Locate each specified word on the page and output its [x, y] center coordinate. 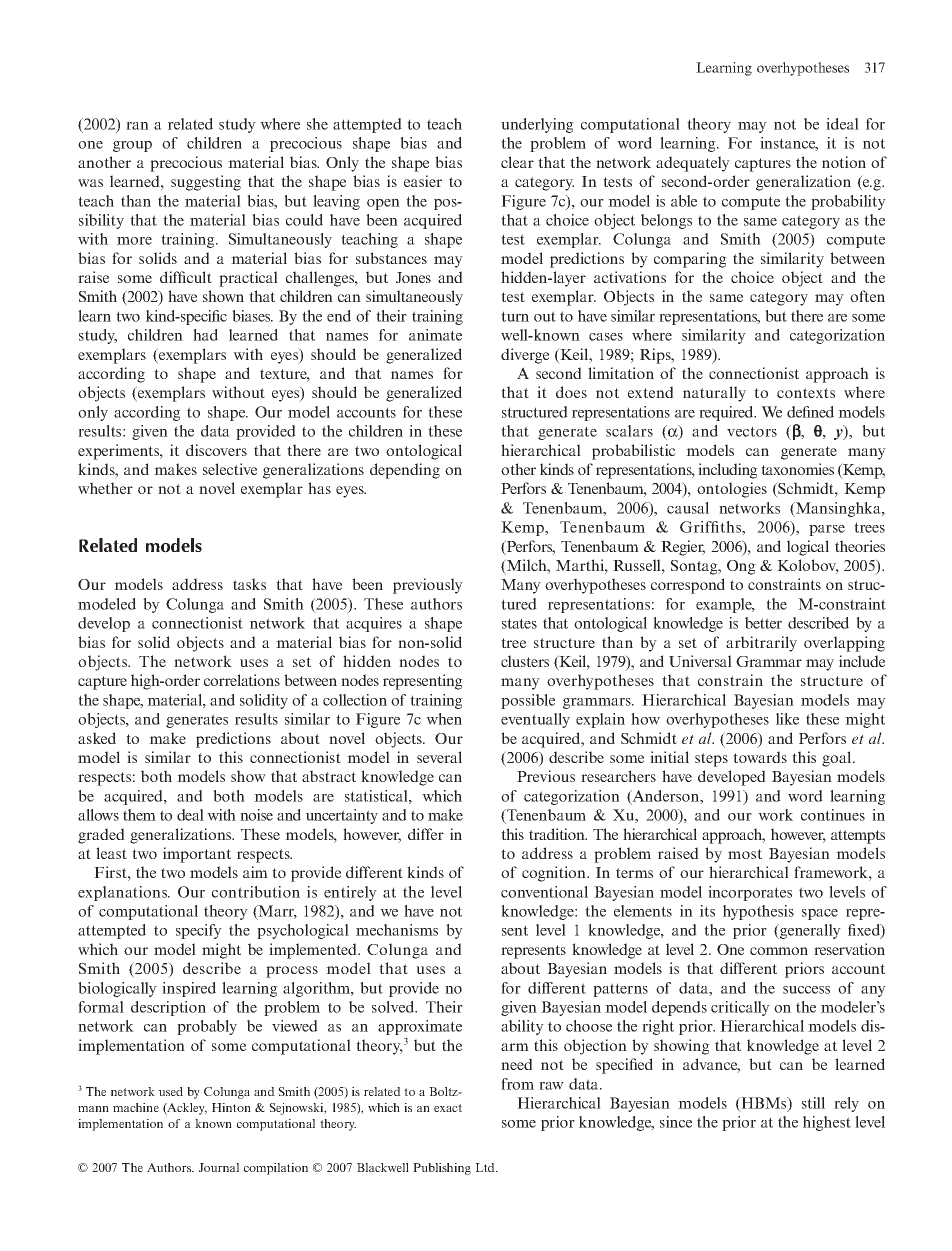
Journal [219, 1167]
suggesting [206, 183]
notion [844, 162]
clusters [525, 661]
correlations [242, 680]
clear [517, 162]
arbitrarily [761, 644]
